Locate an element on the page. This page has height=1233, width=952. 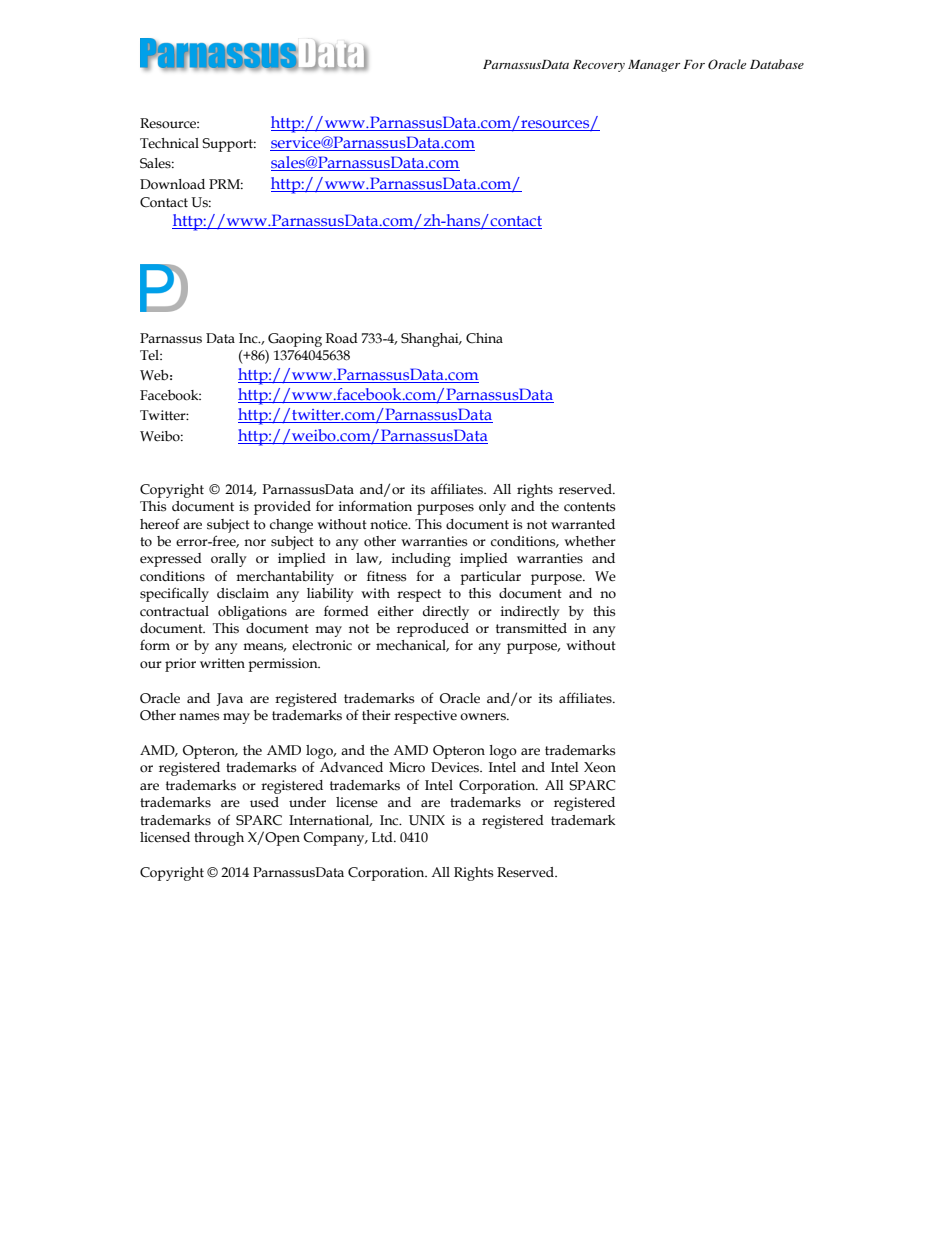
fitness is located at coordinates (386, 576).
